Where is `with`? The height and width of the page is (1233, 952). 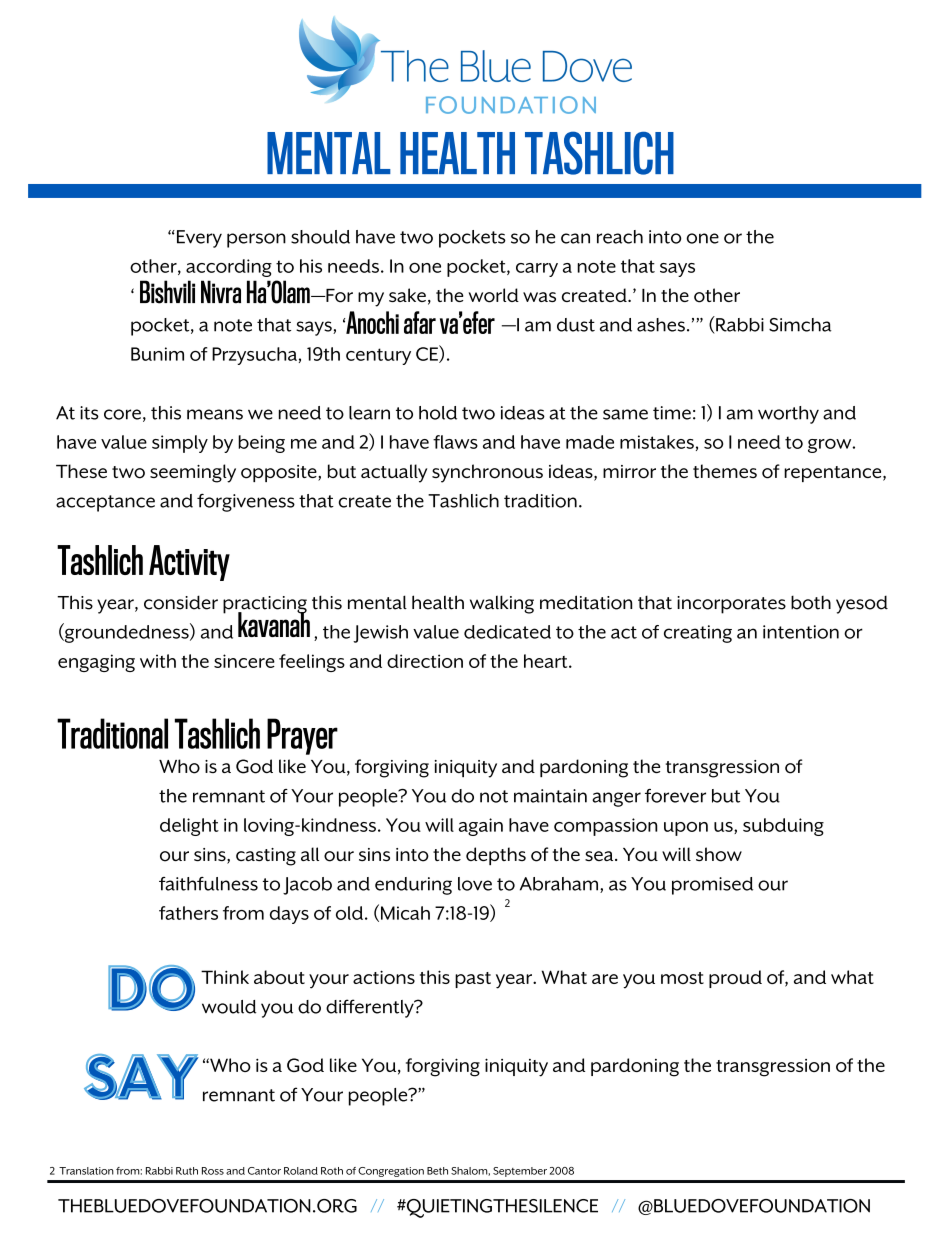 with is located at coordinates (158, 661).
